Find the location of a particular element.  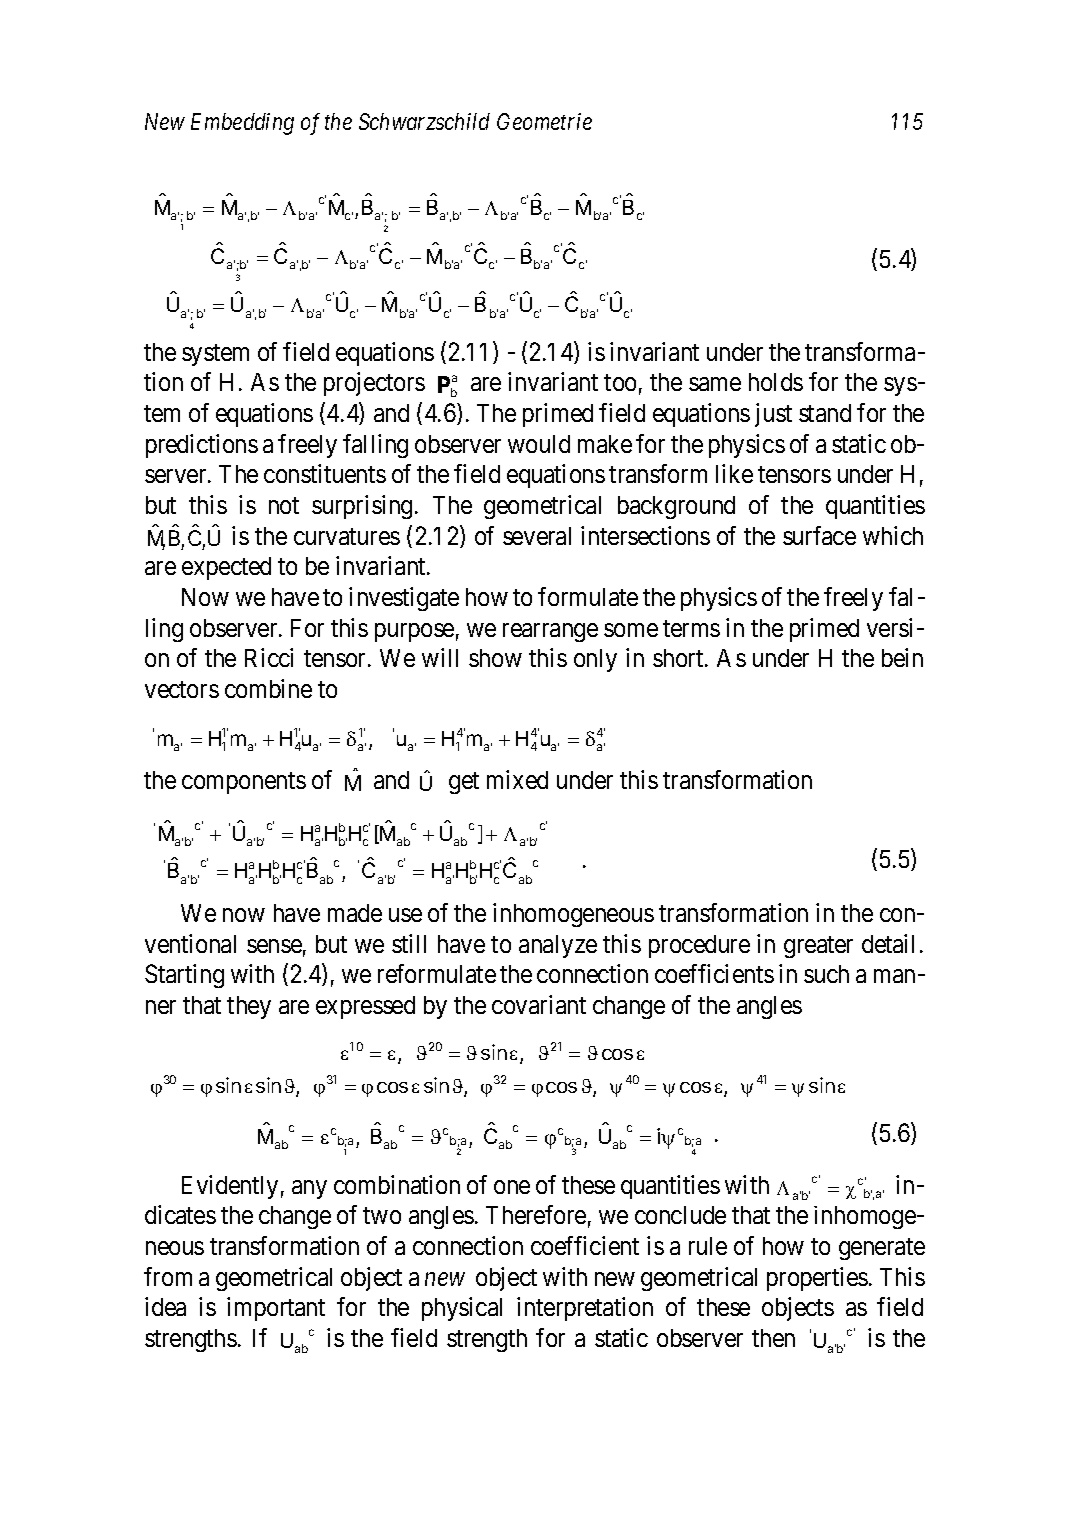

holds is located at coordinates (776, 382).
